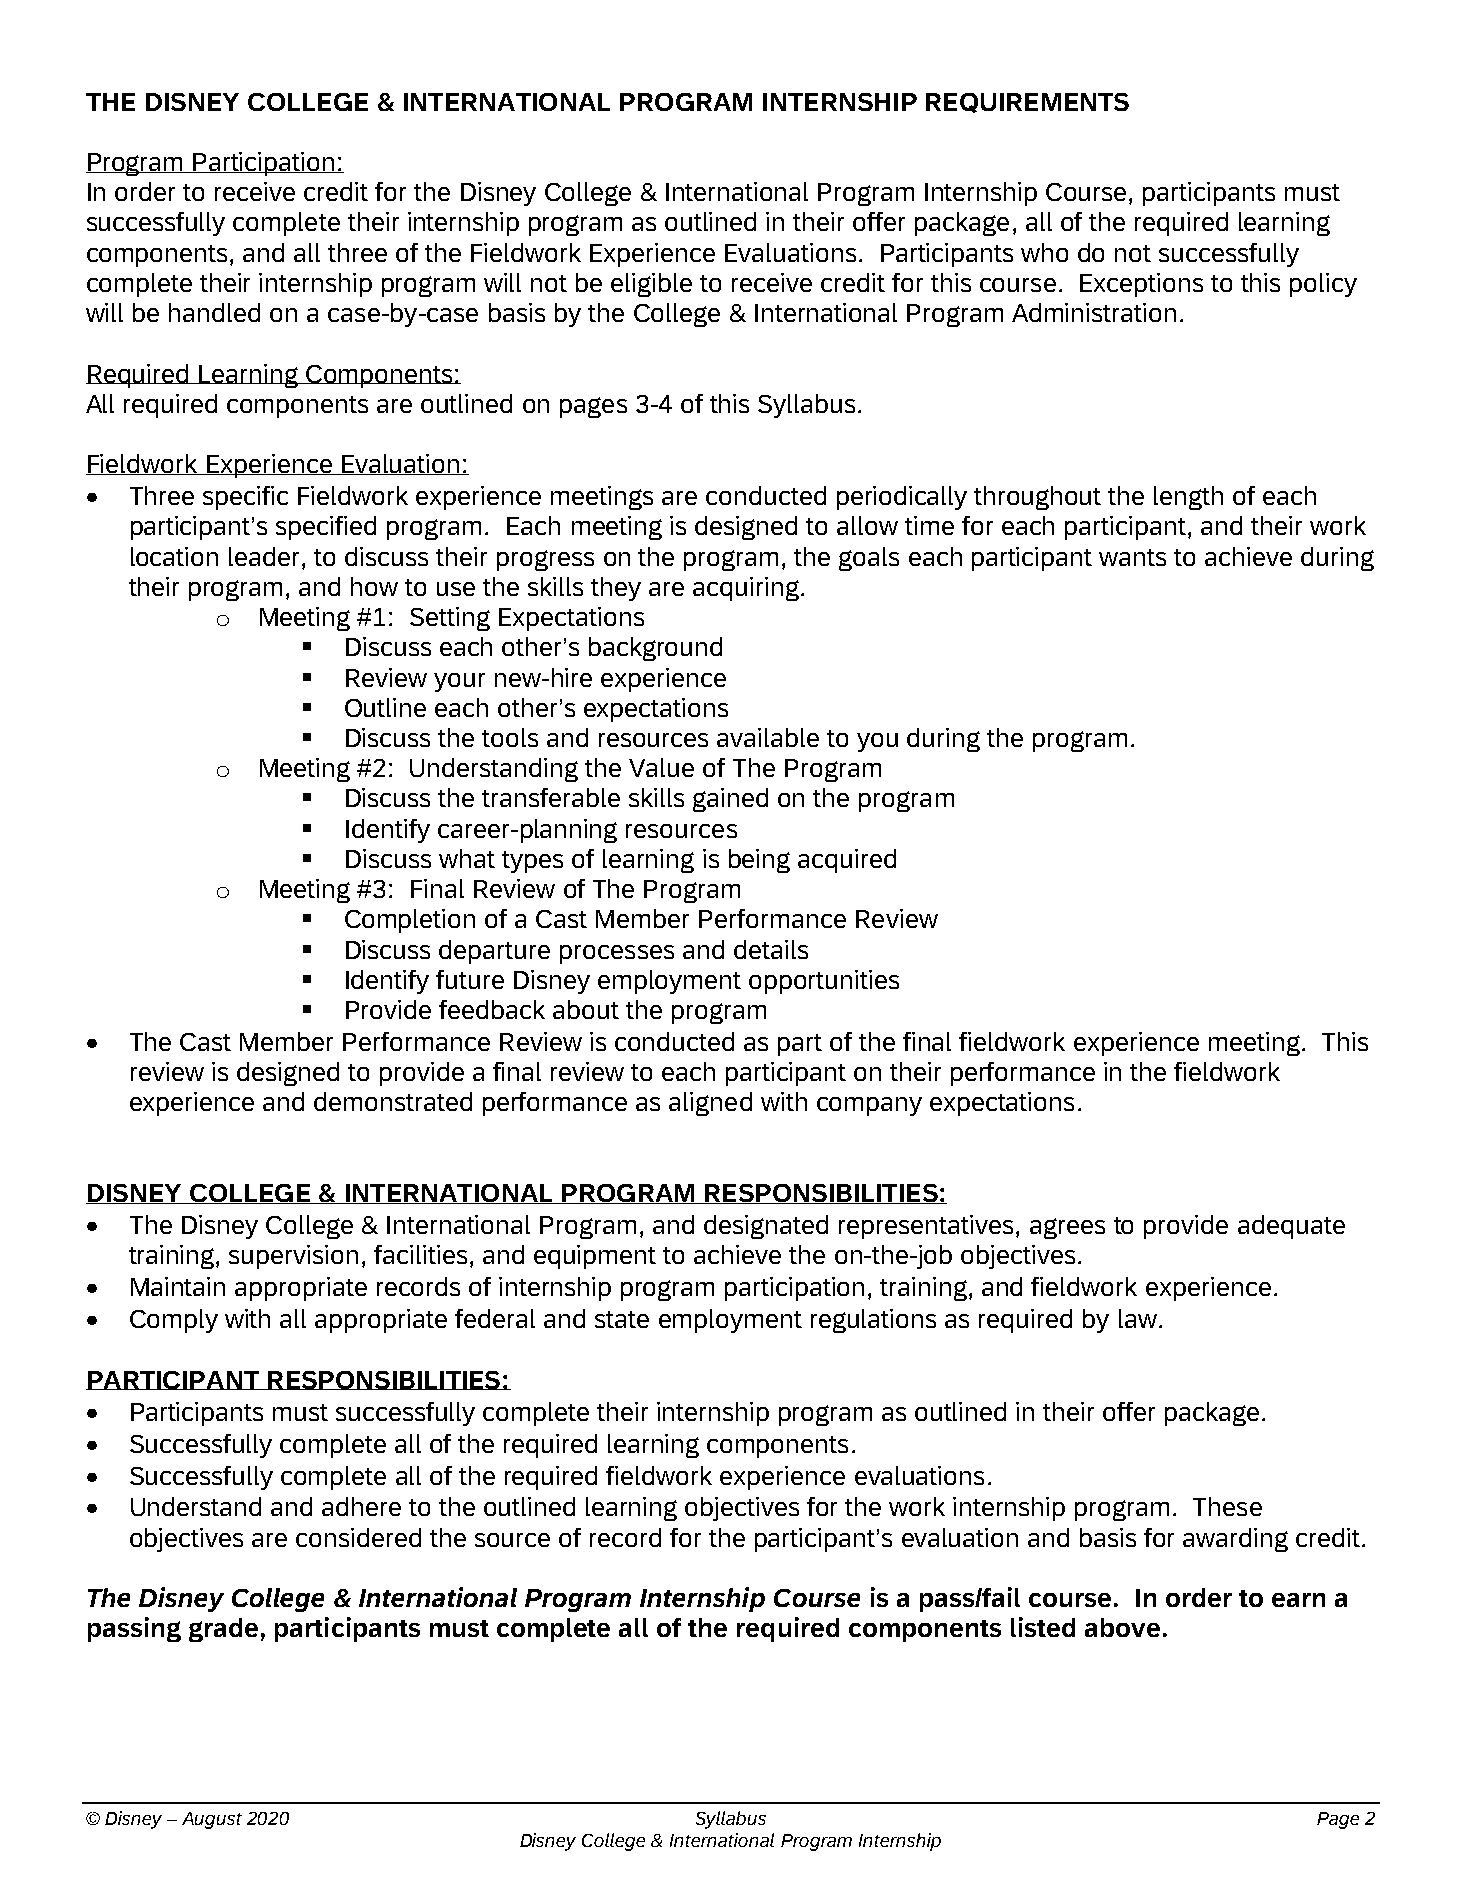 Image resolution: width=1462 pixels, height=1892 pixels. I want to click on regulations, so click(873, 1321).
